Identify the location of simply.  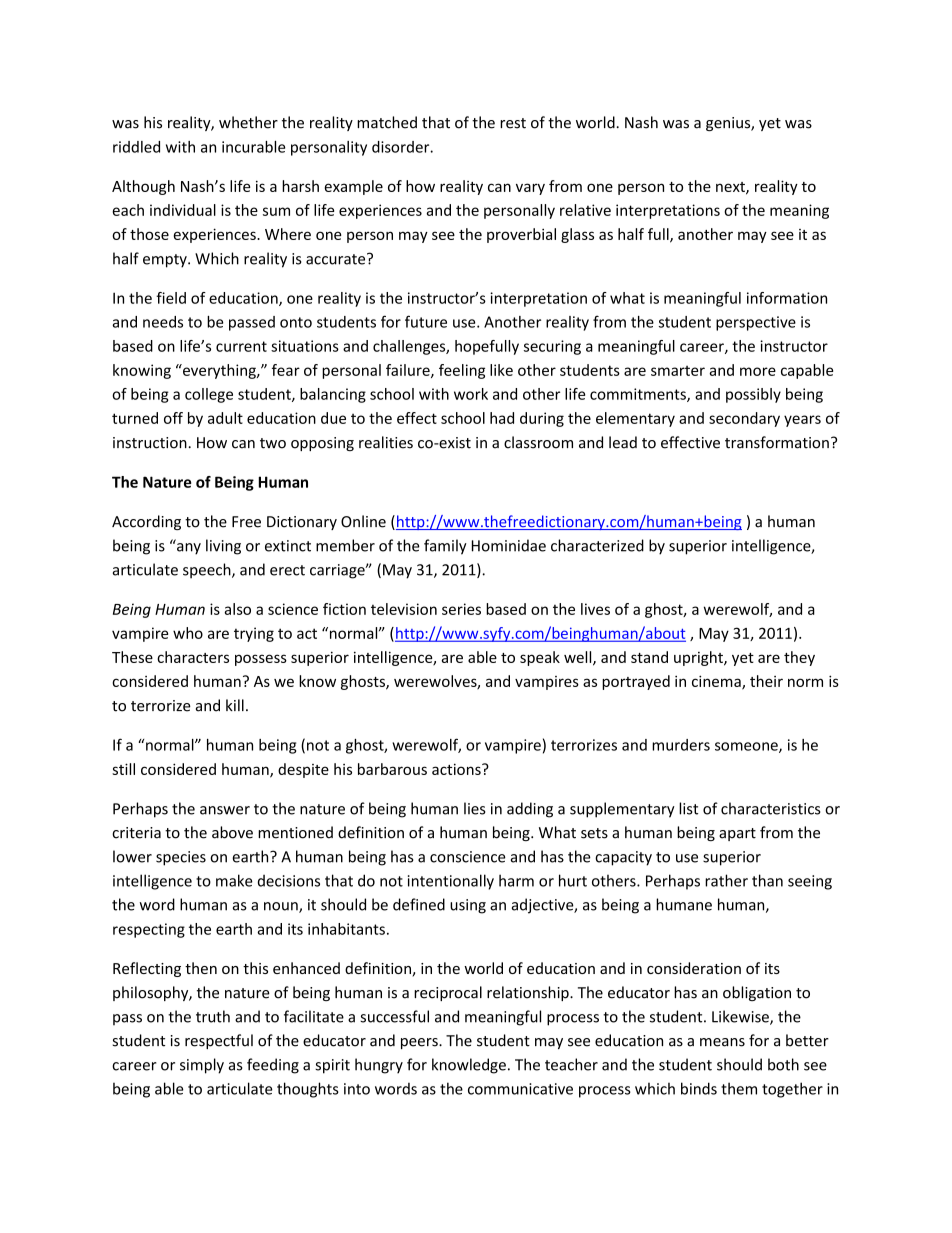
(202, 1066).
